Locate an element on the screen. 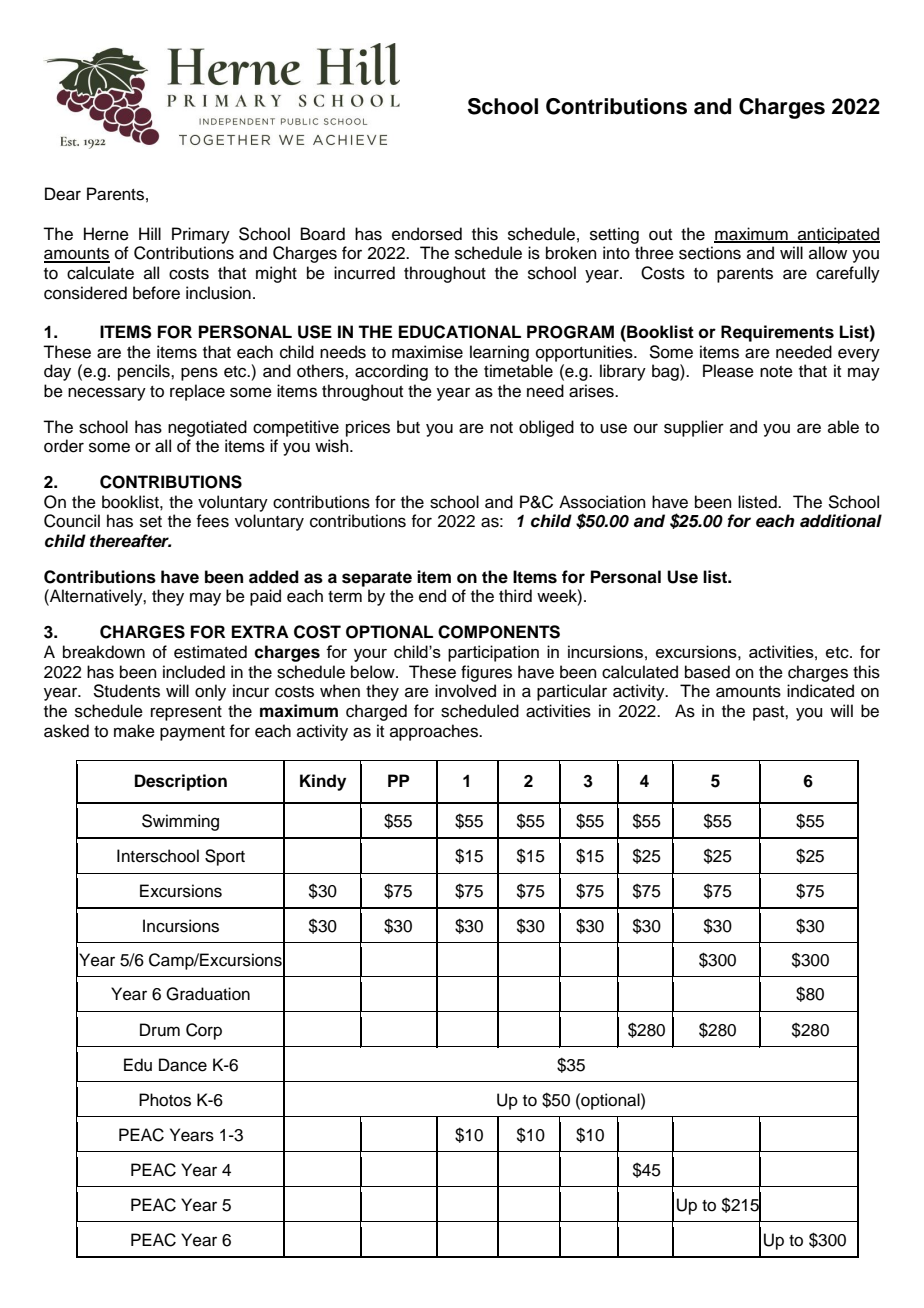 The height and width of the screenshot is (1308, 924). obliged is located at coordinates (546, 428).
